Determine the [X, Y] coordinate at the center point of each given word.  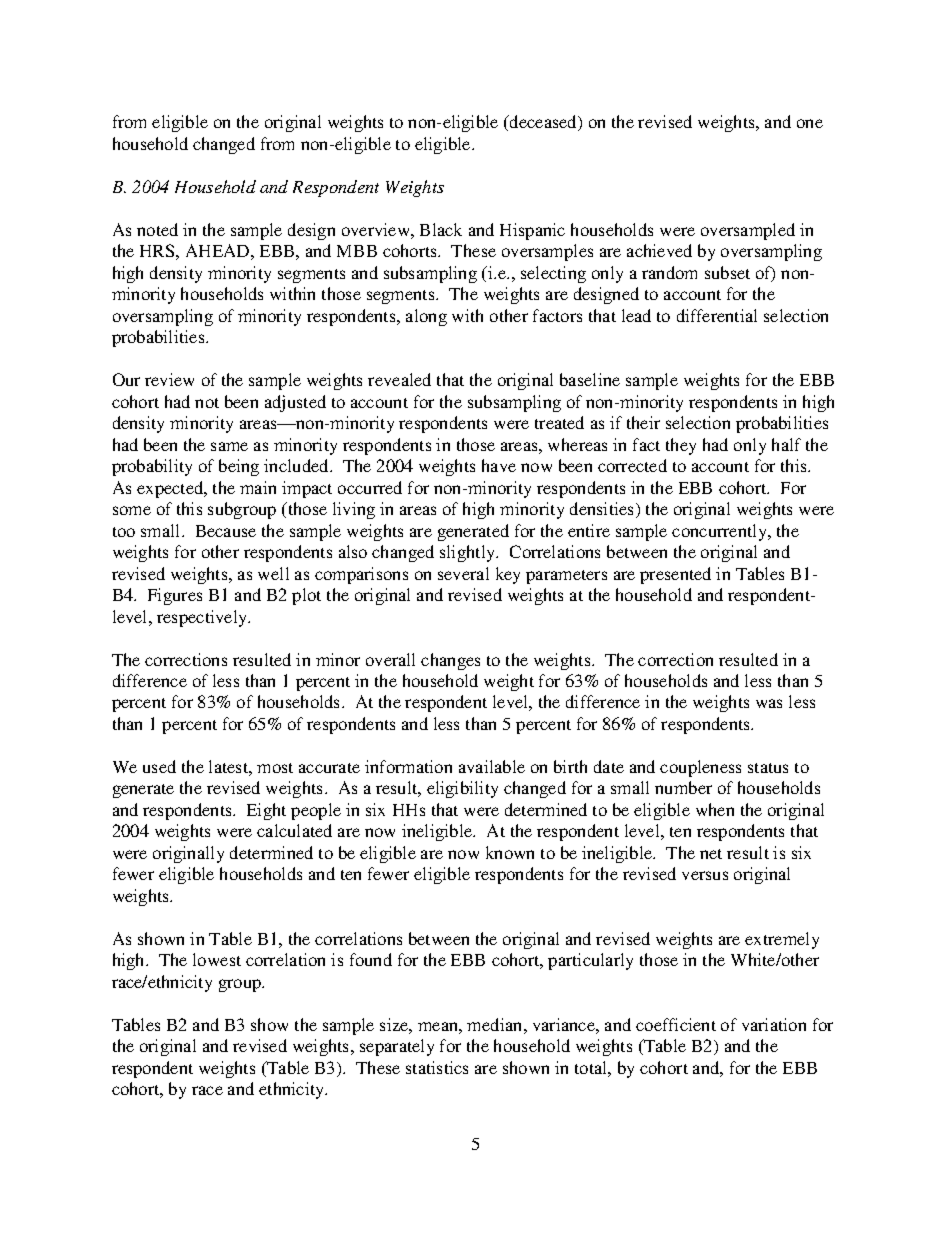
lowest [217, 959]
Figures [175, 596]
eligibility [462, 789]
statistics [437, 1067]
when [715, 809]
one [810, 123]
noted [157, 229]
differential [717, 315]
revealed [399, 379]
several [463, 573]
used [159, 766]
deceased [543, 123]
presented [675, 575]
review [169, 379]
